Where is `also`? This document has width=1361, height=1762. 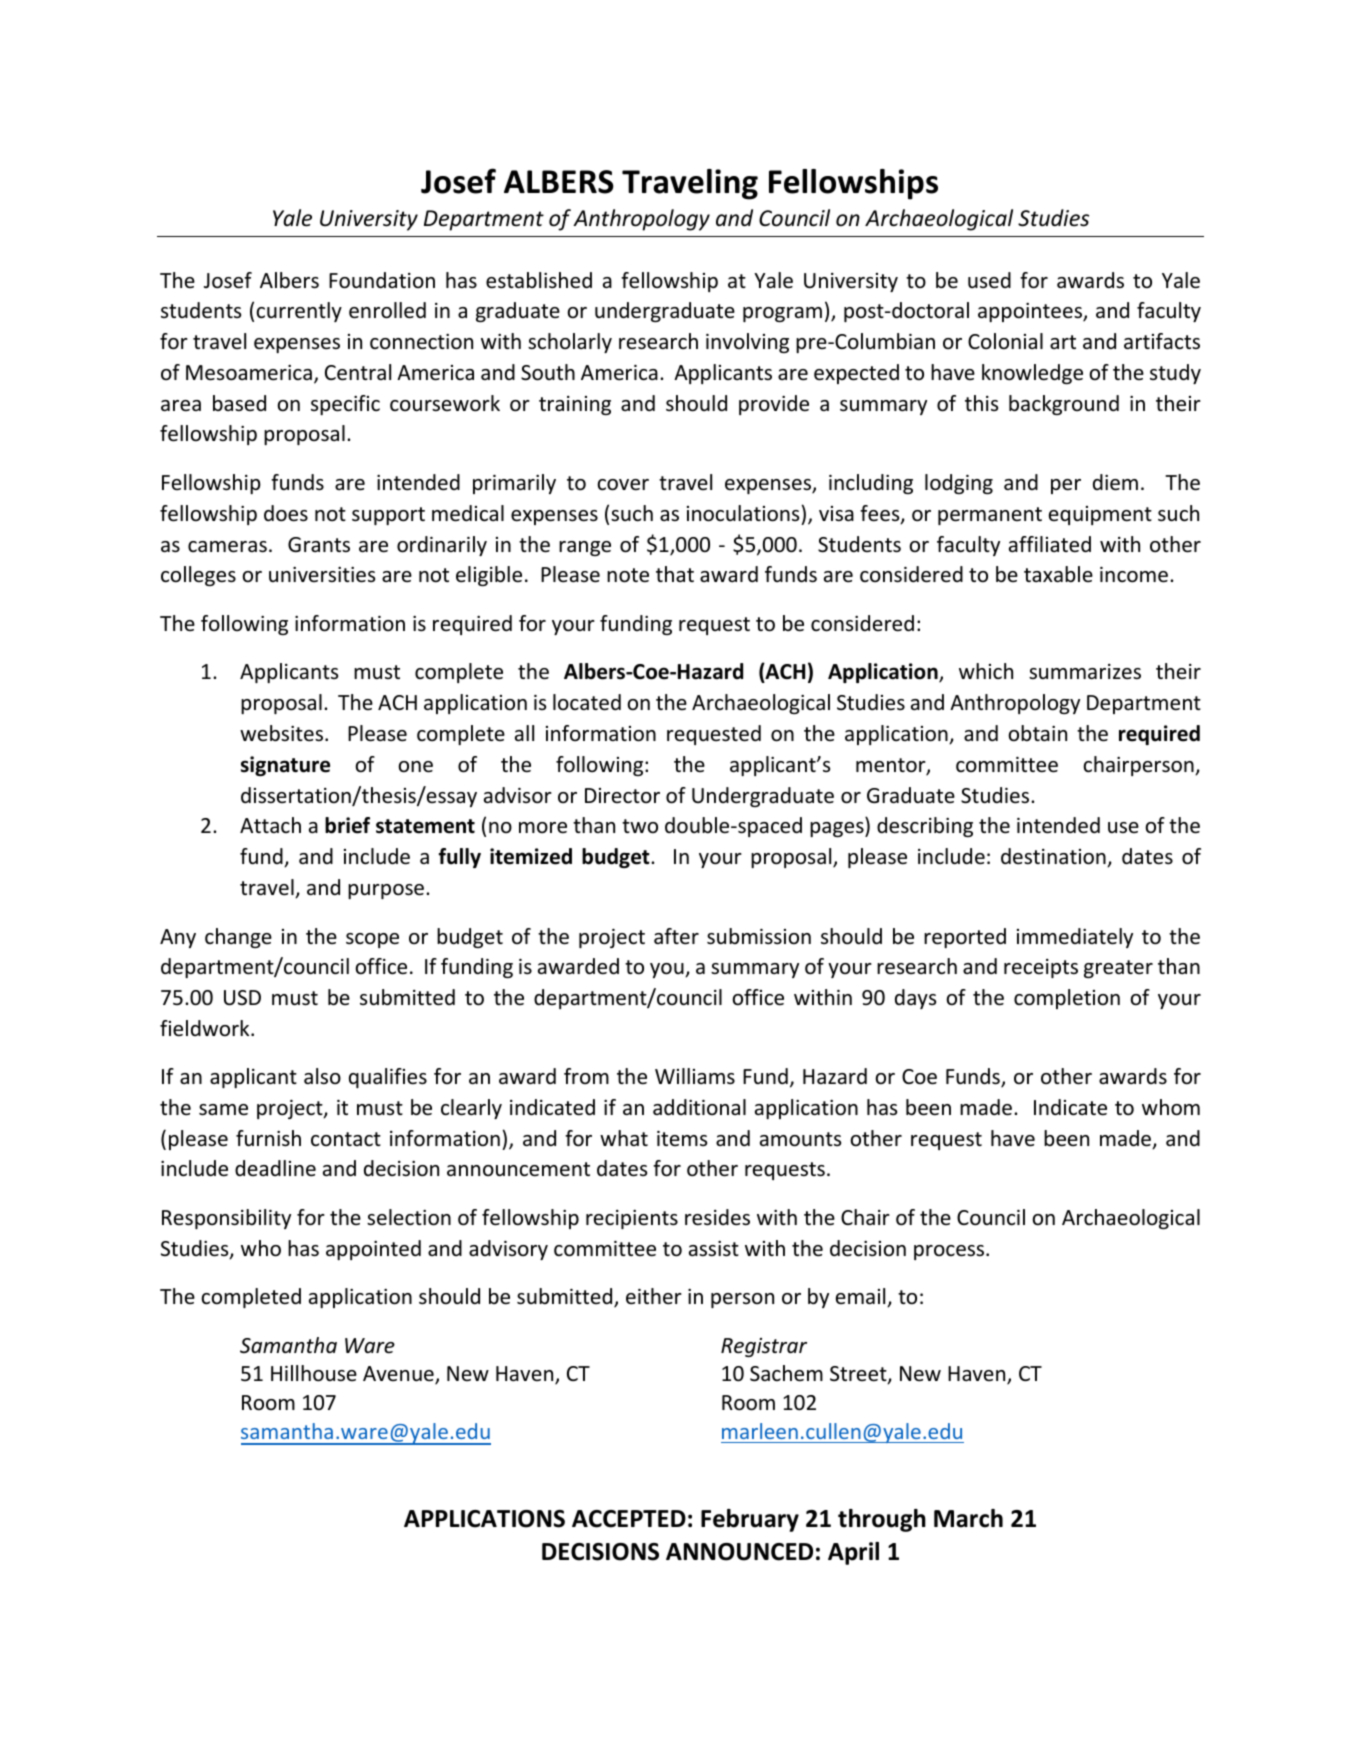
also is located at coordinates (322, 1076).
